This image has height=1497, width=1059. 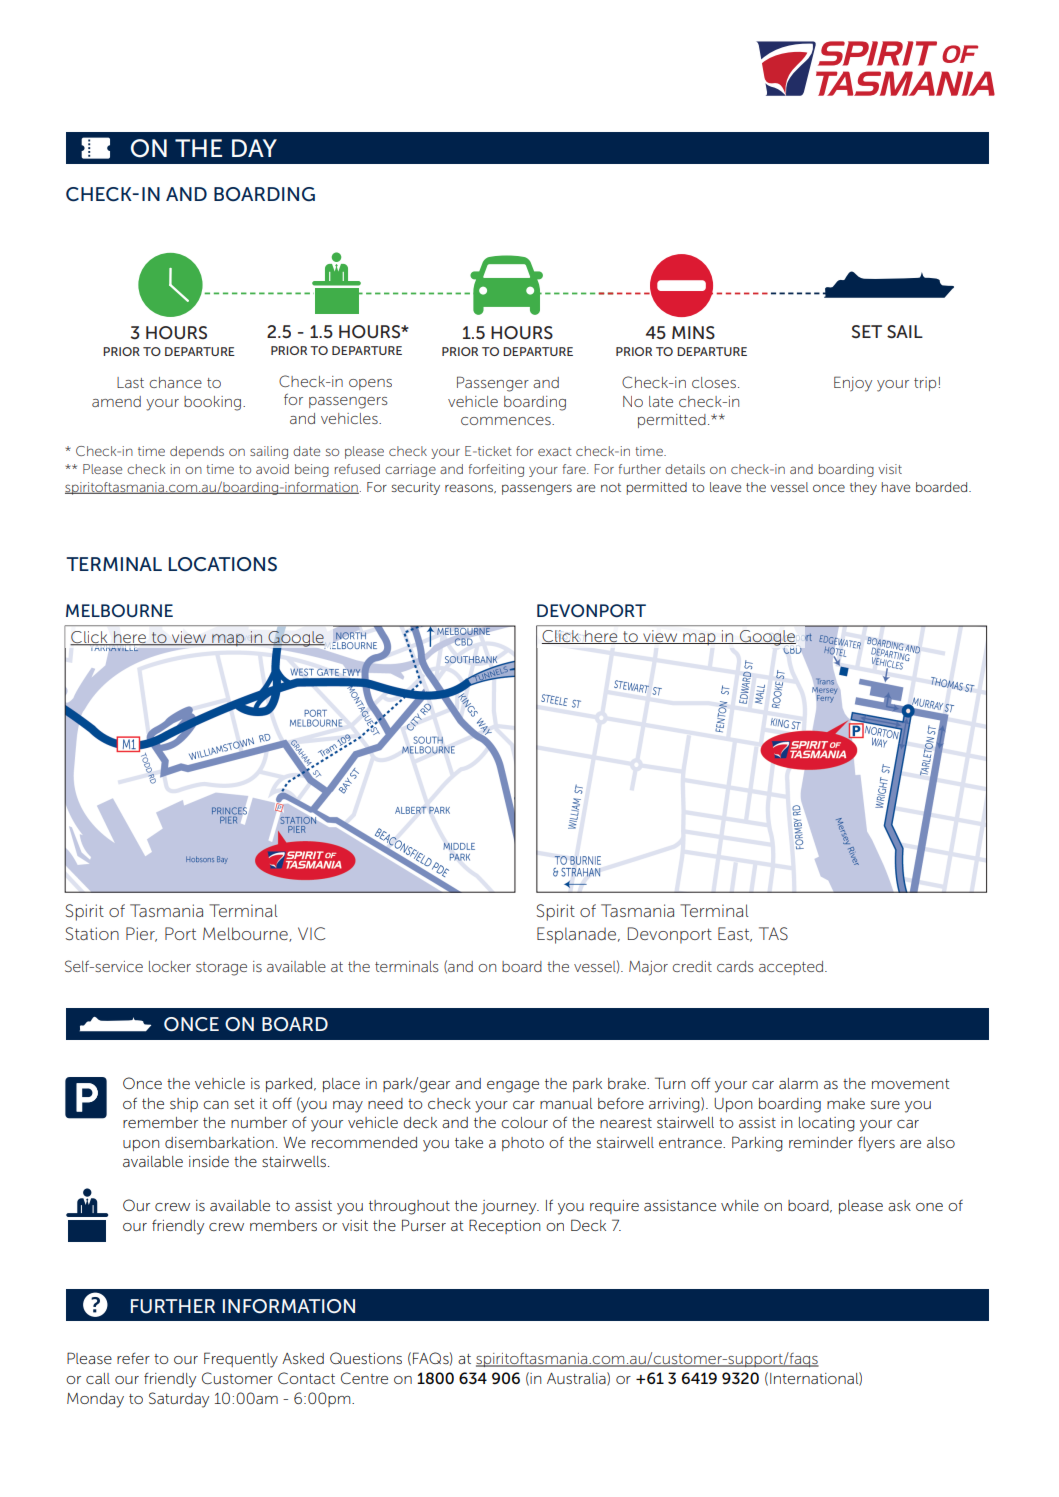 What do you see at coordinates (223, 564) in the image?
I see `LOCATIONS` at bounding box center [223, 564].
